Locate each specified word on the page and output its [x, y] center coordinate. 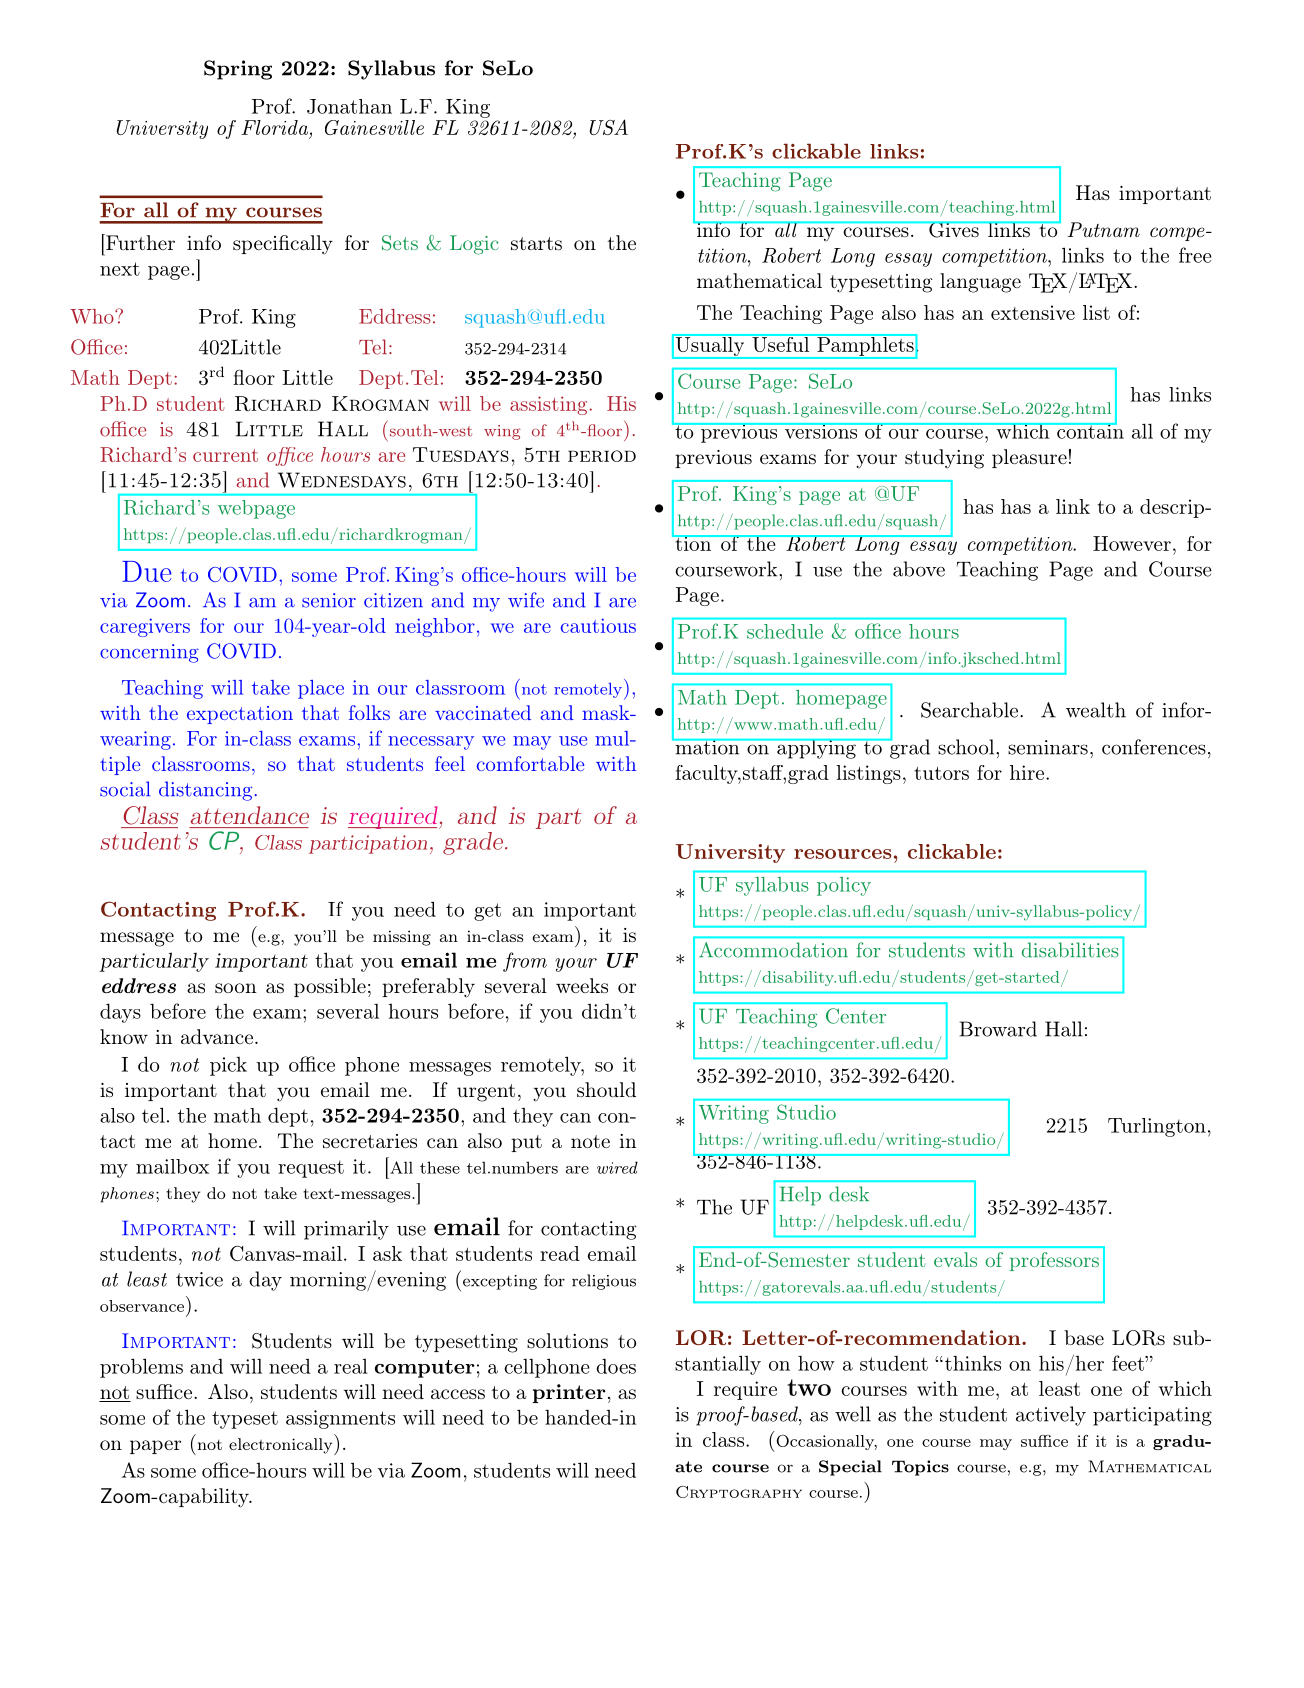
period [602, 456]
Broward [998, 1029]
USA [609, 127]
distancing [205, 791]
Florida [275, 127]
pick [228, 1066]
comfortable [530, 763]
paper [155, 1447]
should [606, 1089]
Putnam [1104, 229]
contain [1089, 430]
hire [1027, 772]
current [225, 455]
